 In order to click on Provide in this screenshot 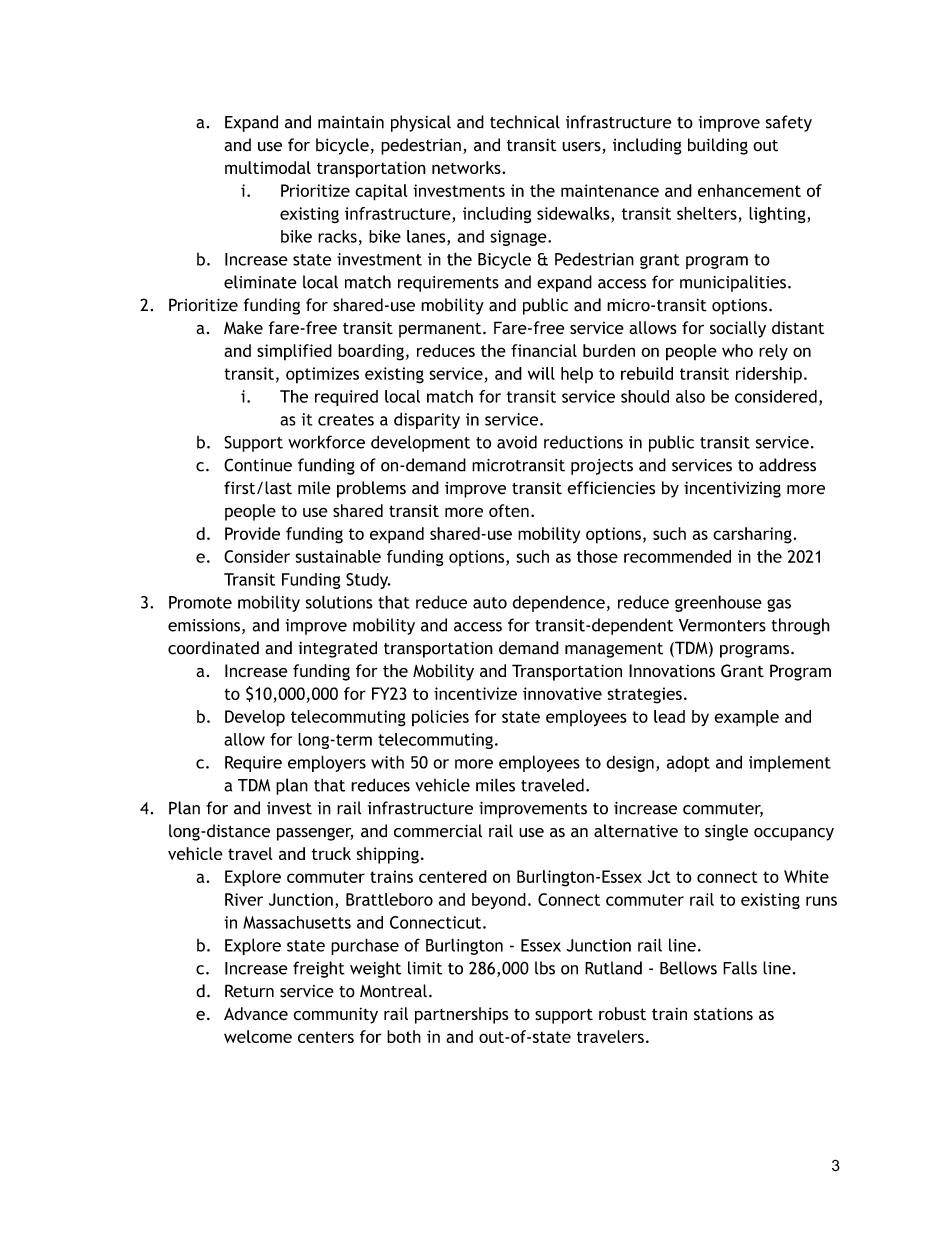, I will do `click(252, 533)`.
